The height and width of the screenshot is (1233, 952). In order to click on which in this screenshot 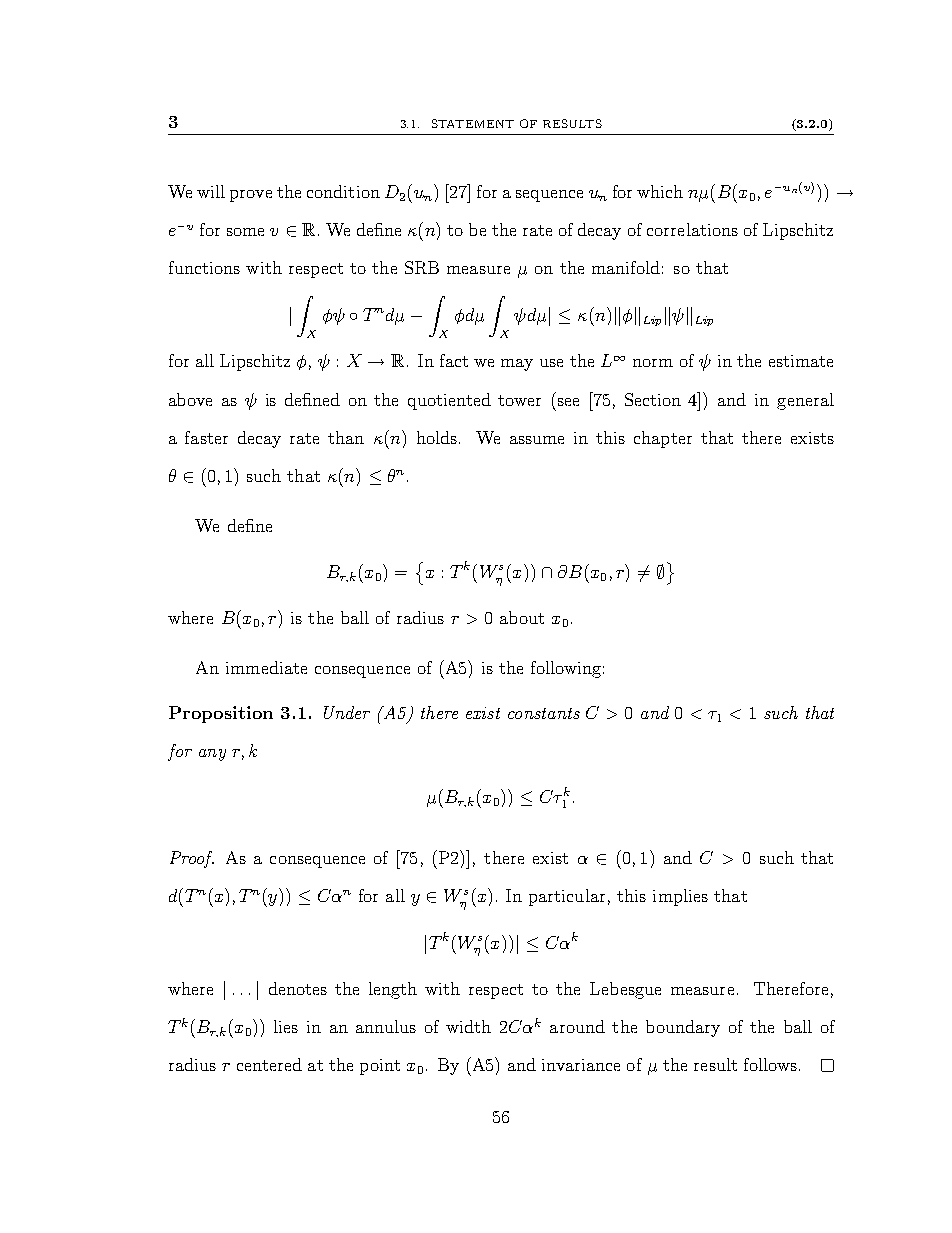, I will do `click(660, 191)`.
